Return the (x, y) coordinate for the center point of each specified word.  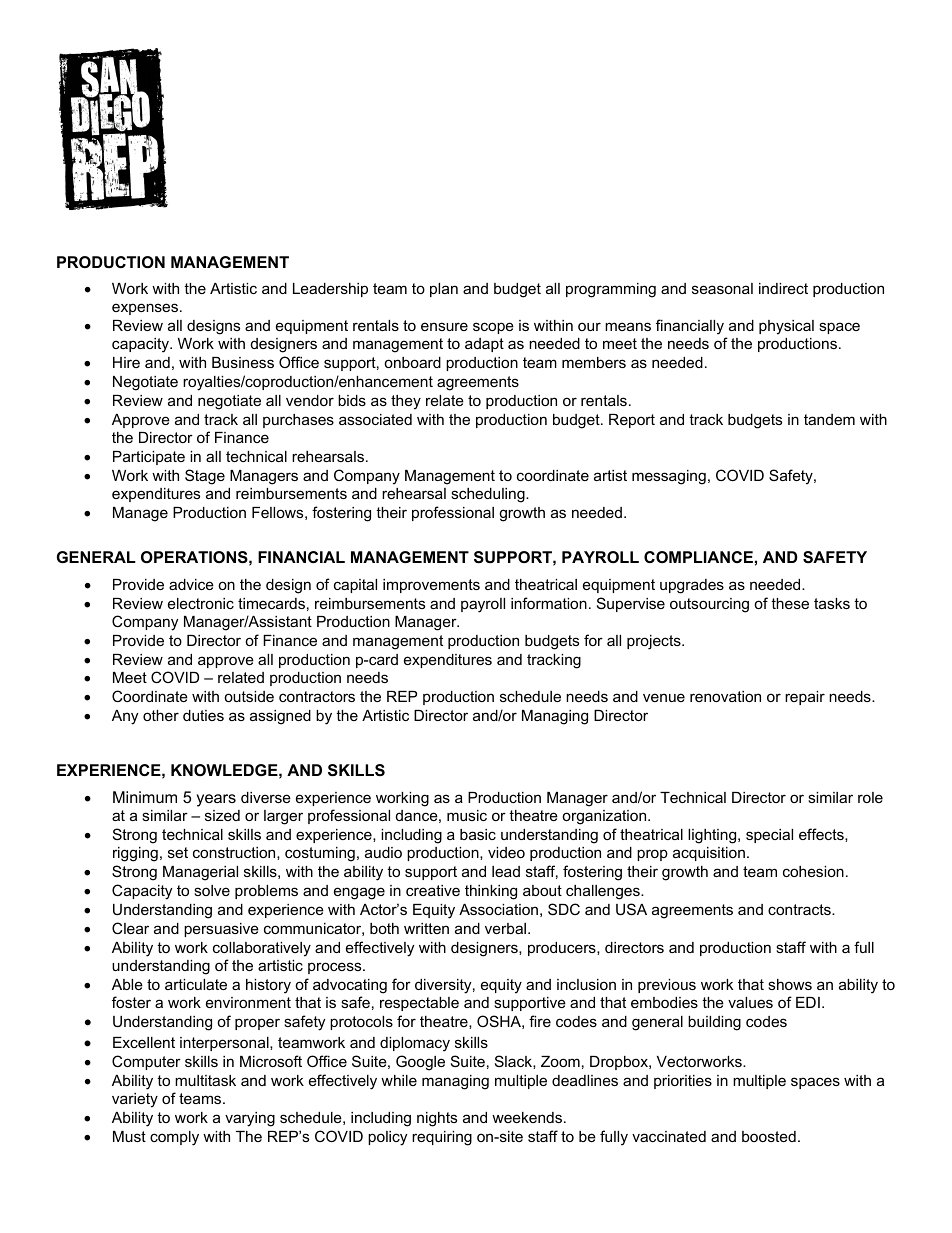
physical (786, 327)
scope (493, 328)
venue (664, 697)
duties (203, 715)
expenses (145, 309)
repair (805, 698)
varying (250, 1119)
